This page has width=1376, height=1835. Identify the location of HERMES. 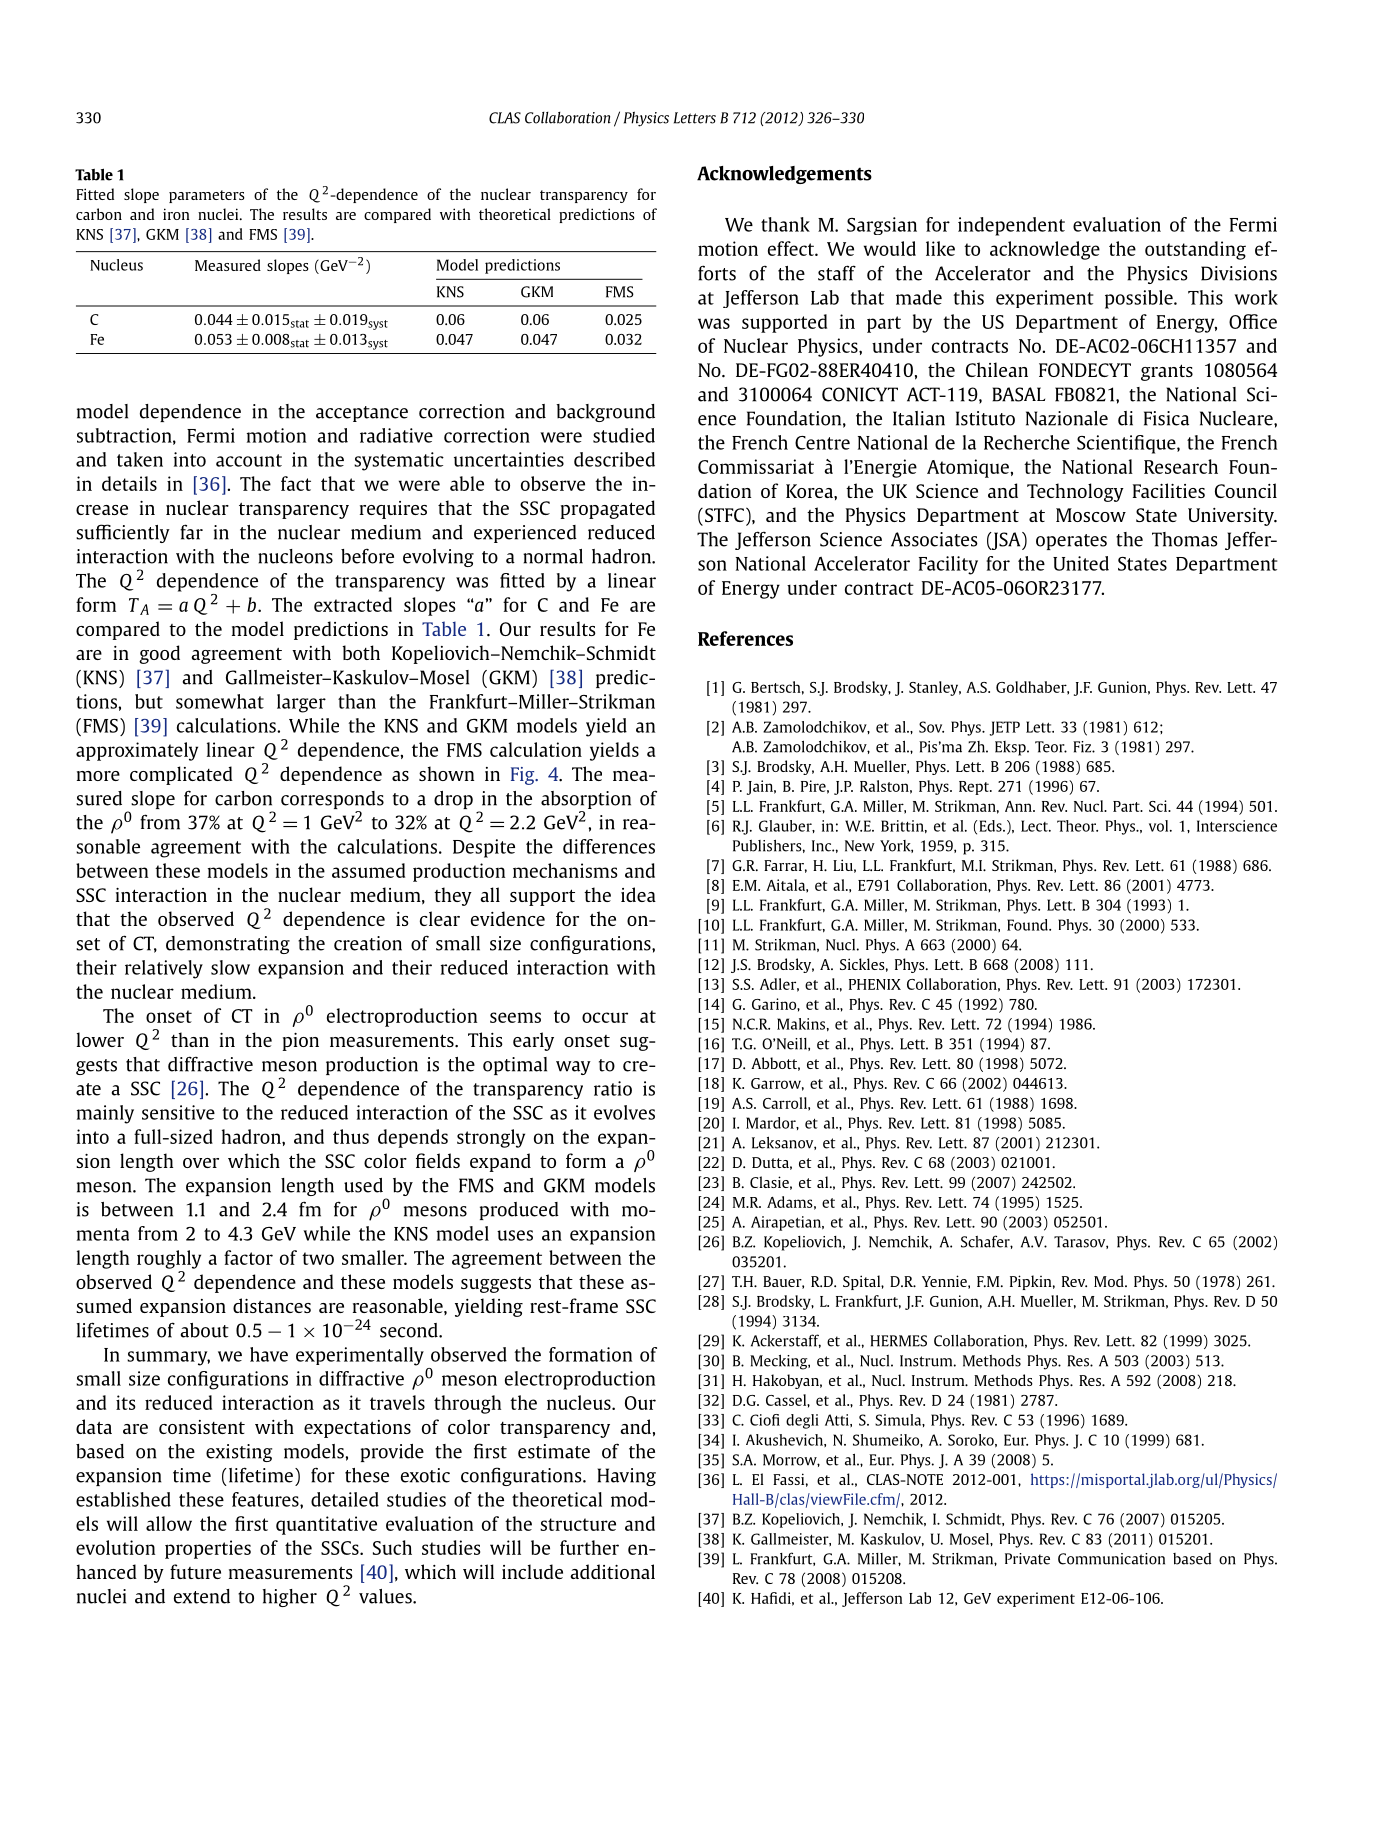
(898, 1341).
